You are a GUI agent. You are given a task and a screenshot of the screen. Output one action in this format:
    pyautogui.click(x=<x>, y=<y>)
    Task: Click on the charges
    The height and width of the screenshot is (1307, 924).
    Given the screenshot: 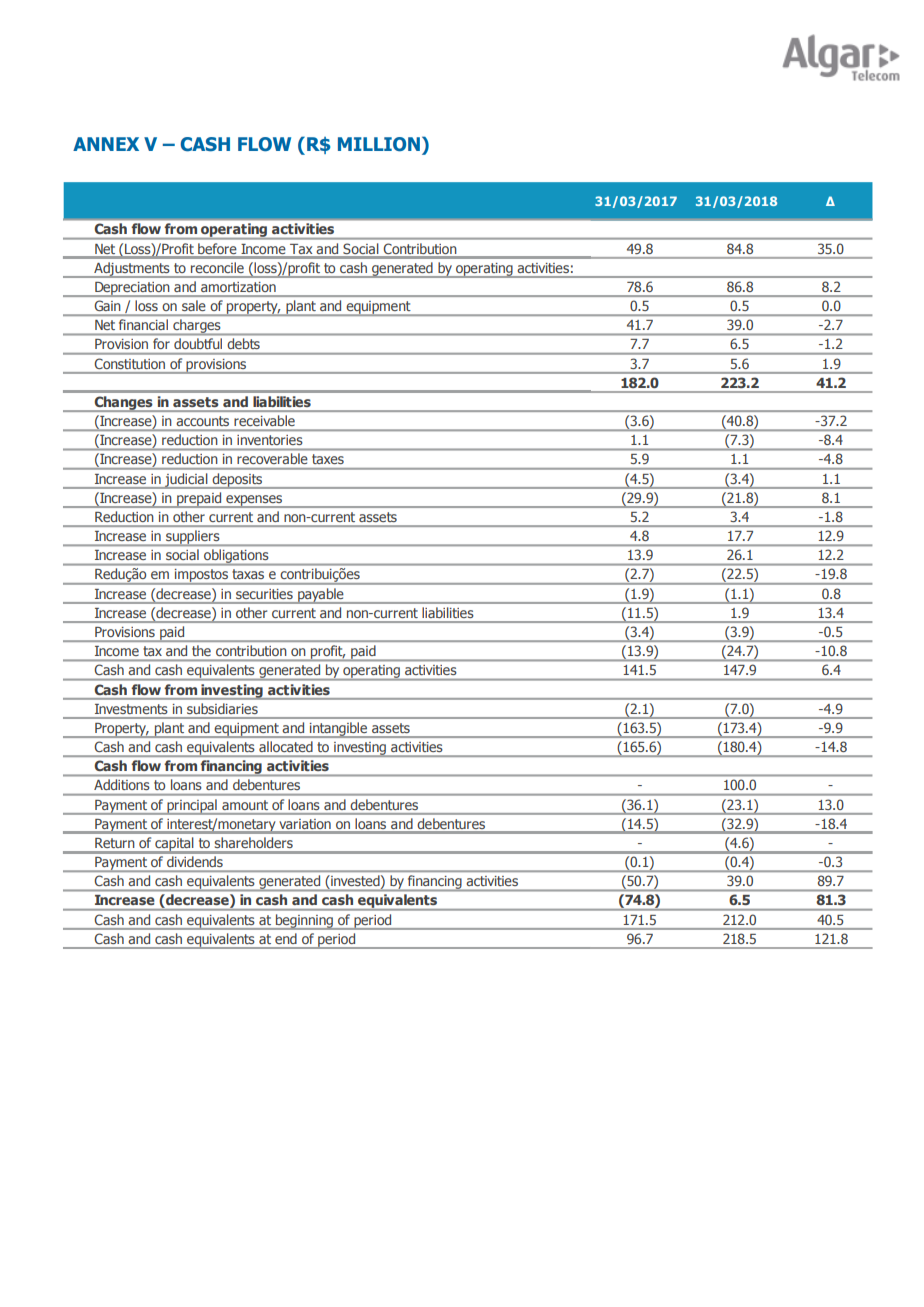 What is the action you would take?
    pyautogui.click(x=197, y=327)
